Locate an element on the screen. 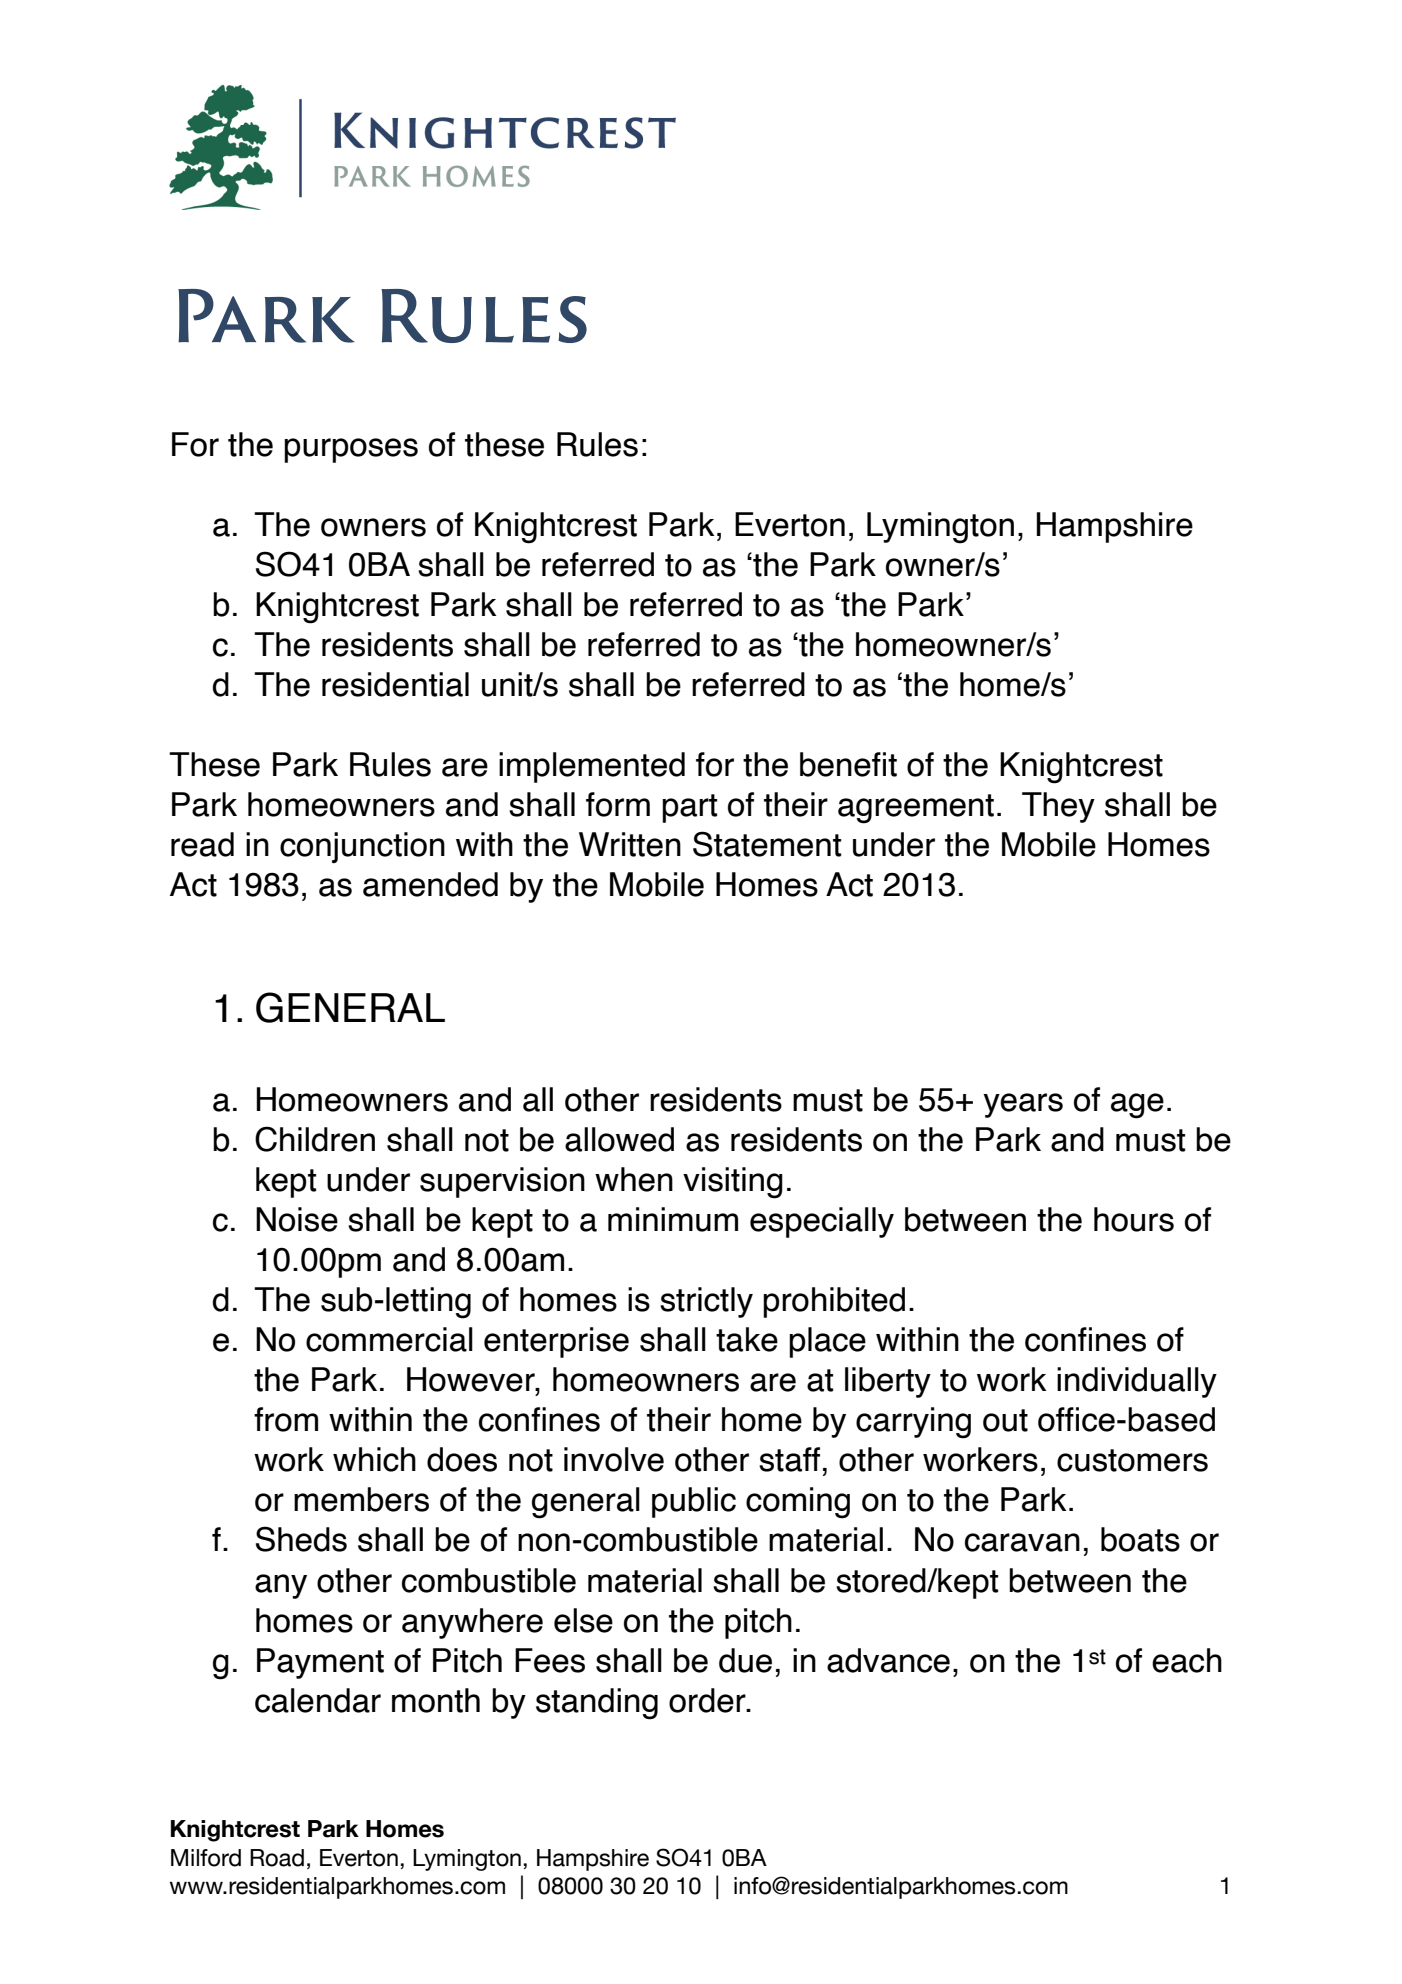 Image resolution: width=1402 pixels, height=1984 pixels. visiting is located at coordinates (733, 1183).
